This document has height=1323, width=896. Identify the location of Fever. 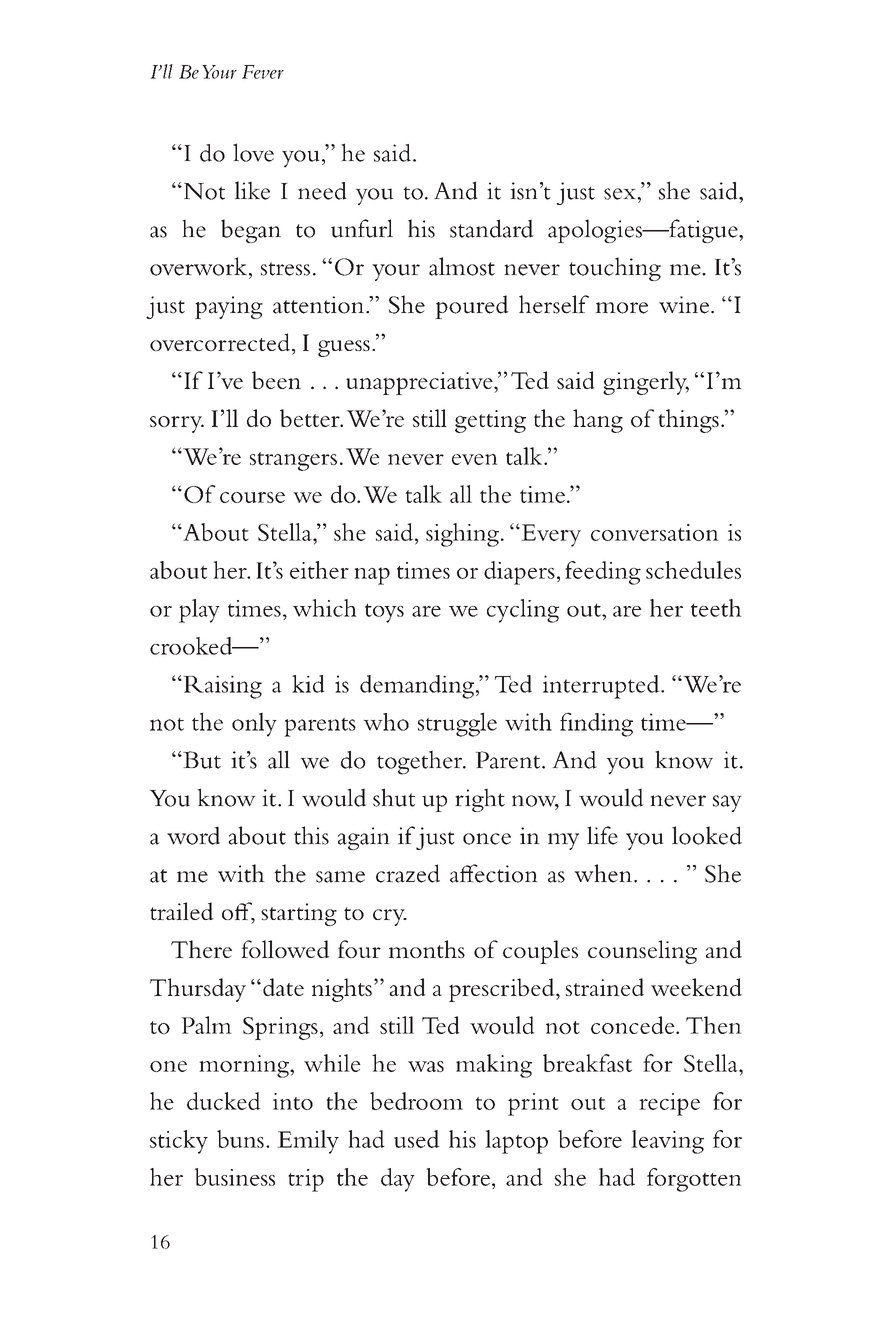
(263, 72).
